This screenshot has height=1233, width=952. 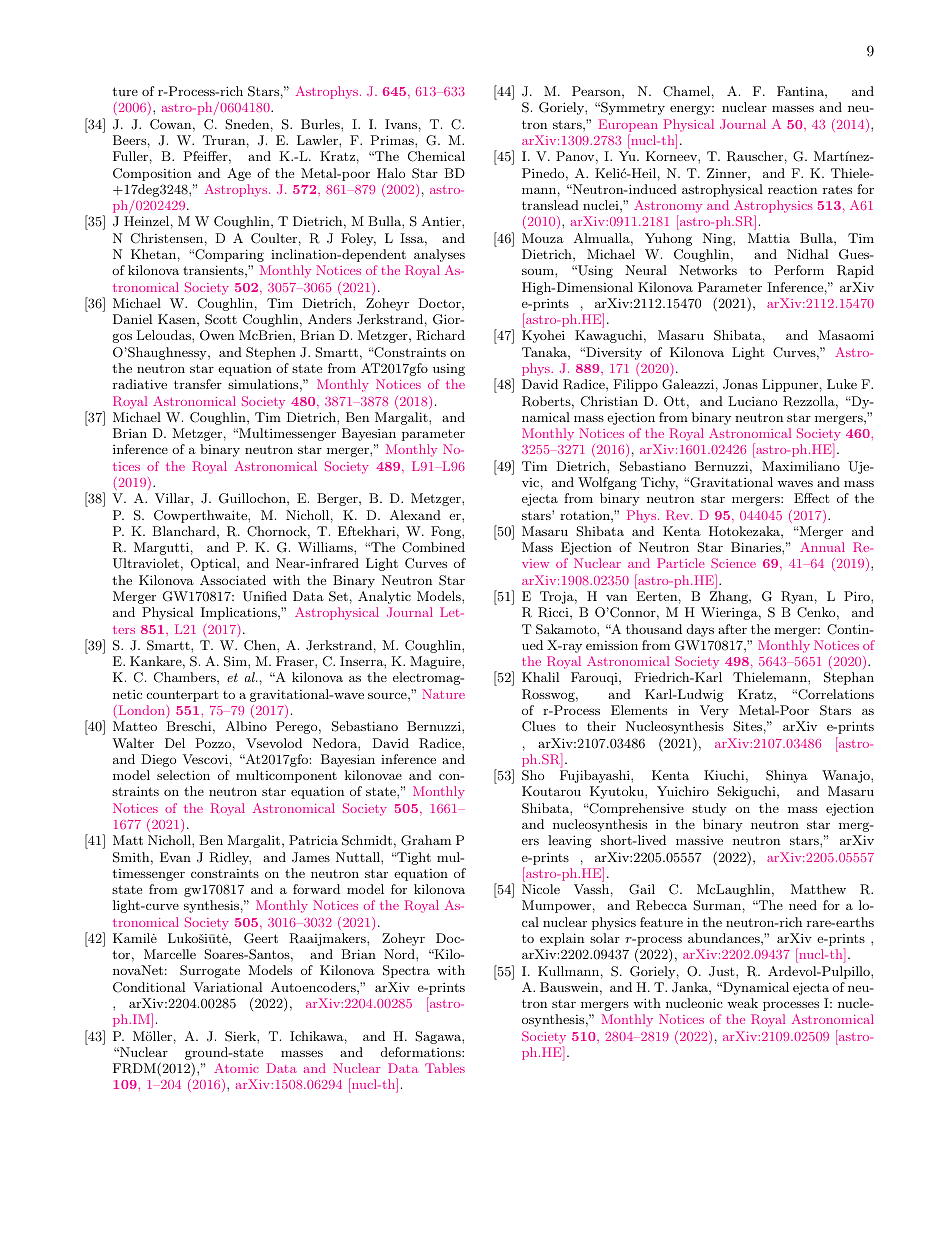 What do you see at coordinates (236, 1068) in the screenshot?
I see `Atomic` at bounding box center [236, 1068].
